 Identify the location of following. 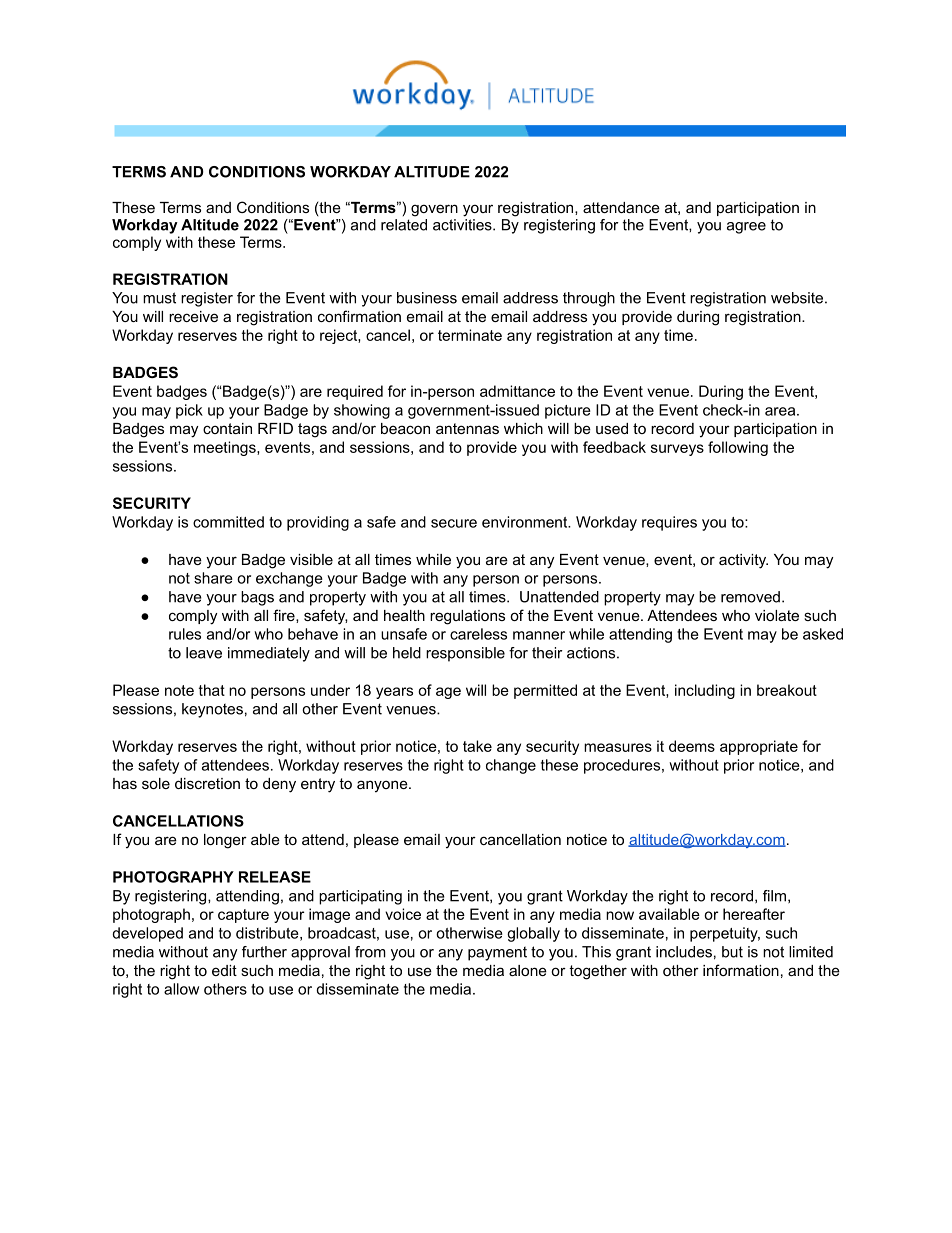
(738, 448).
